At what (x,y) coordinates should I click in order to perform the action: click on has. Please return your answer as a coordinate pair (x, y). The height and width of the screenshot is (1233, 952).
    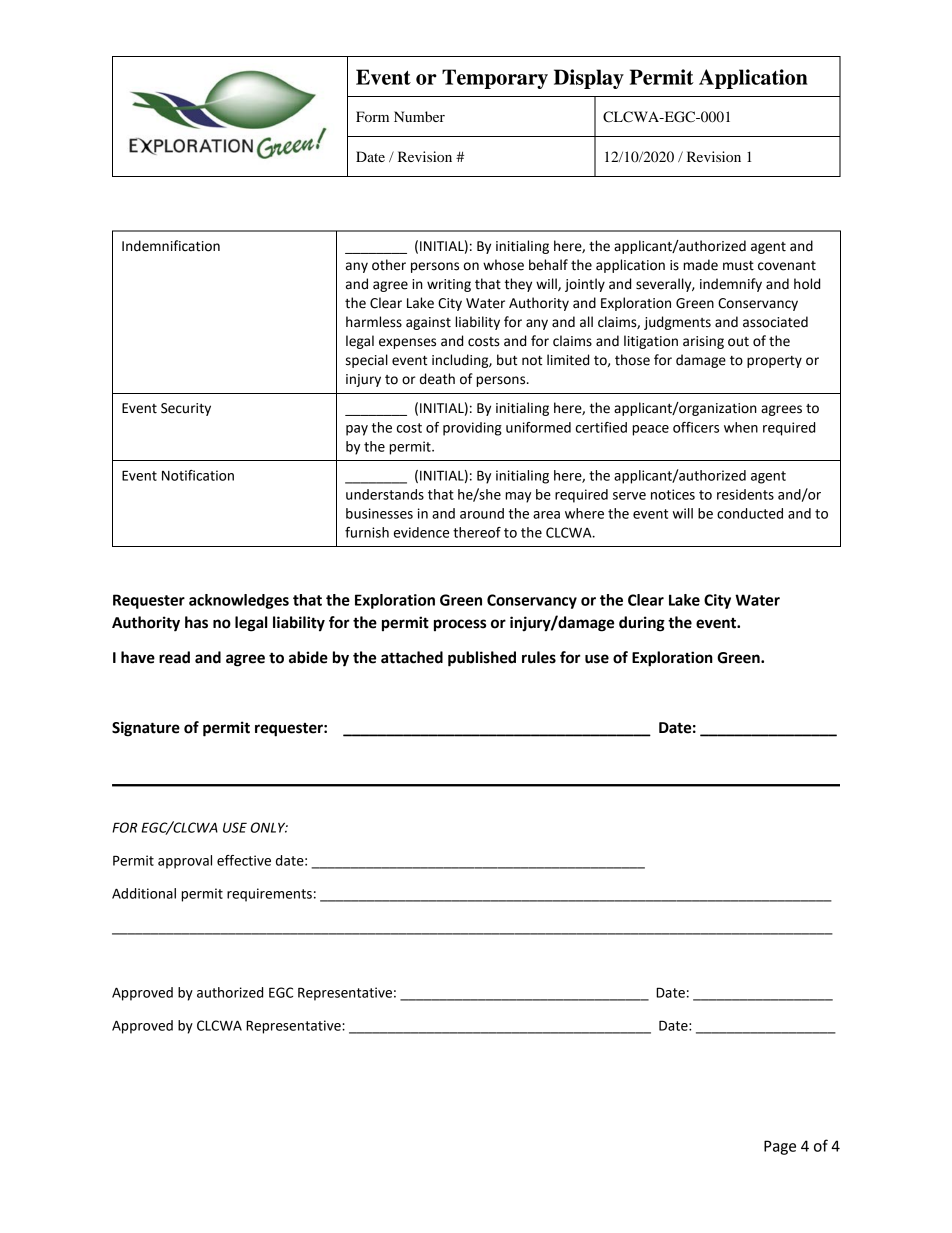
    Looking at the image, I should click on (196, 622).
